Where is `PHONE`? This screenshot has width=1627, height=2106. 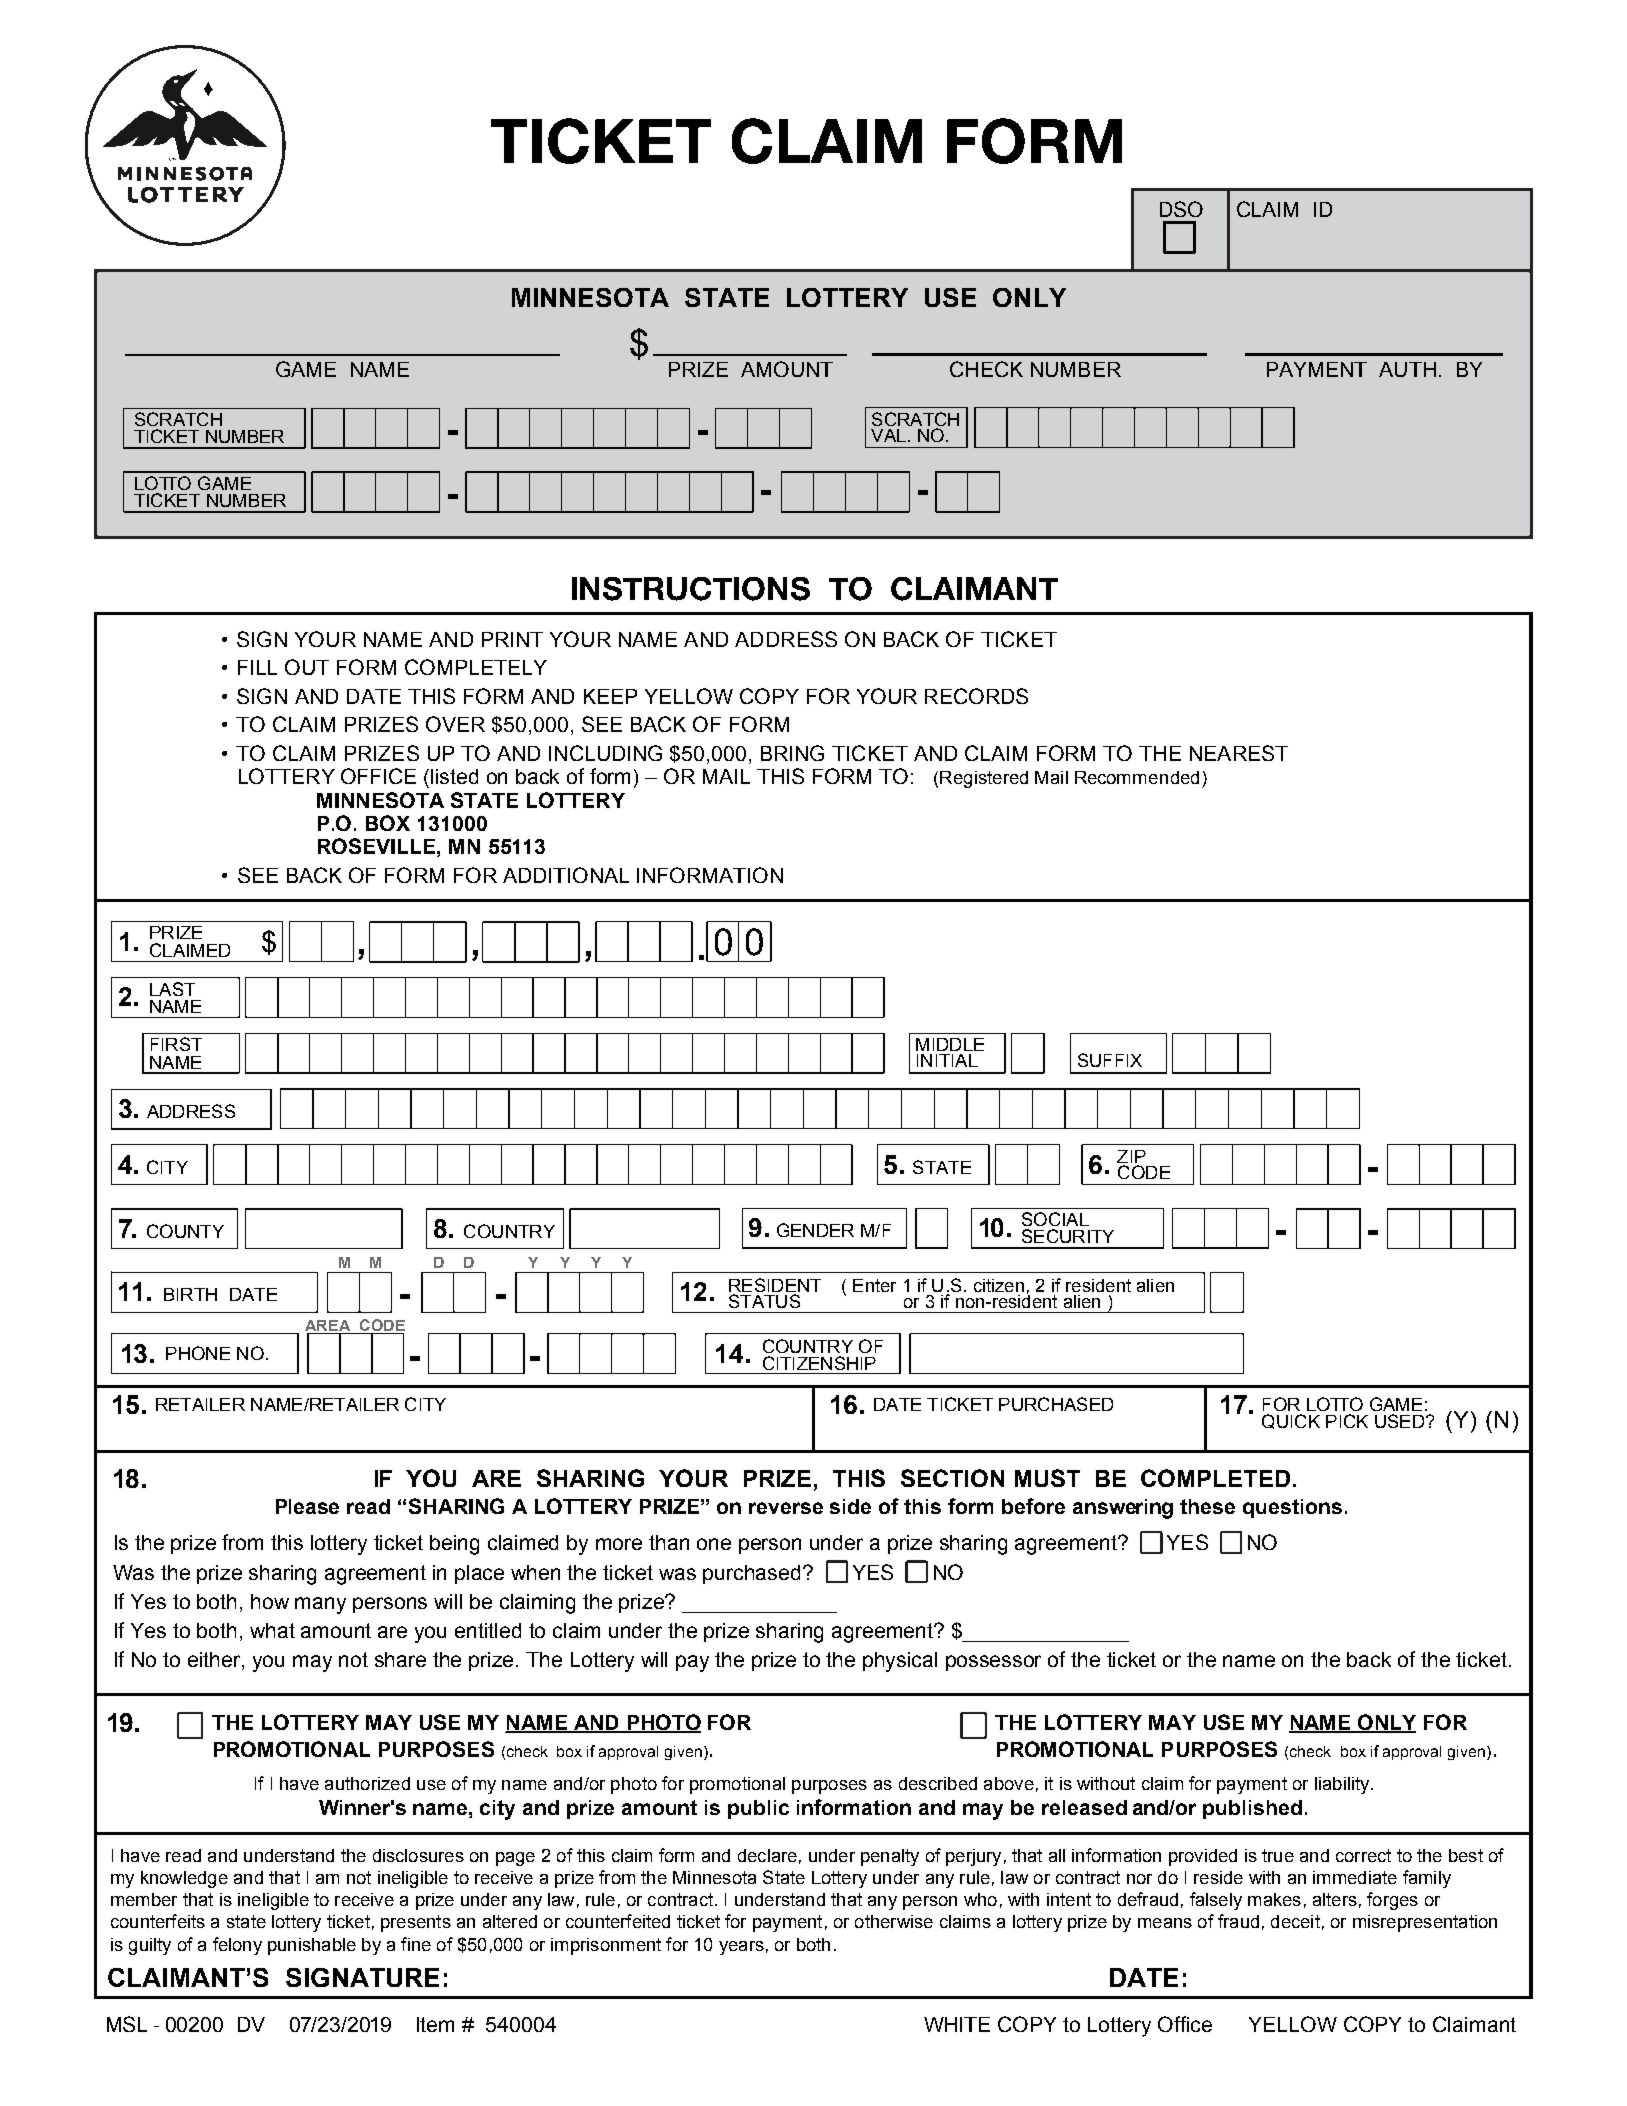 PHONE is located at coordinates (198, 1353).
